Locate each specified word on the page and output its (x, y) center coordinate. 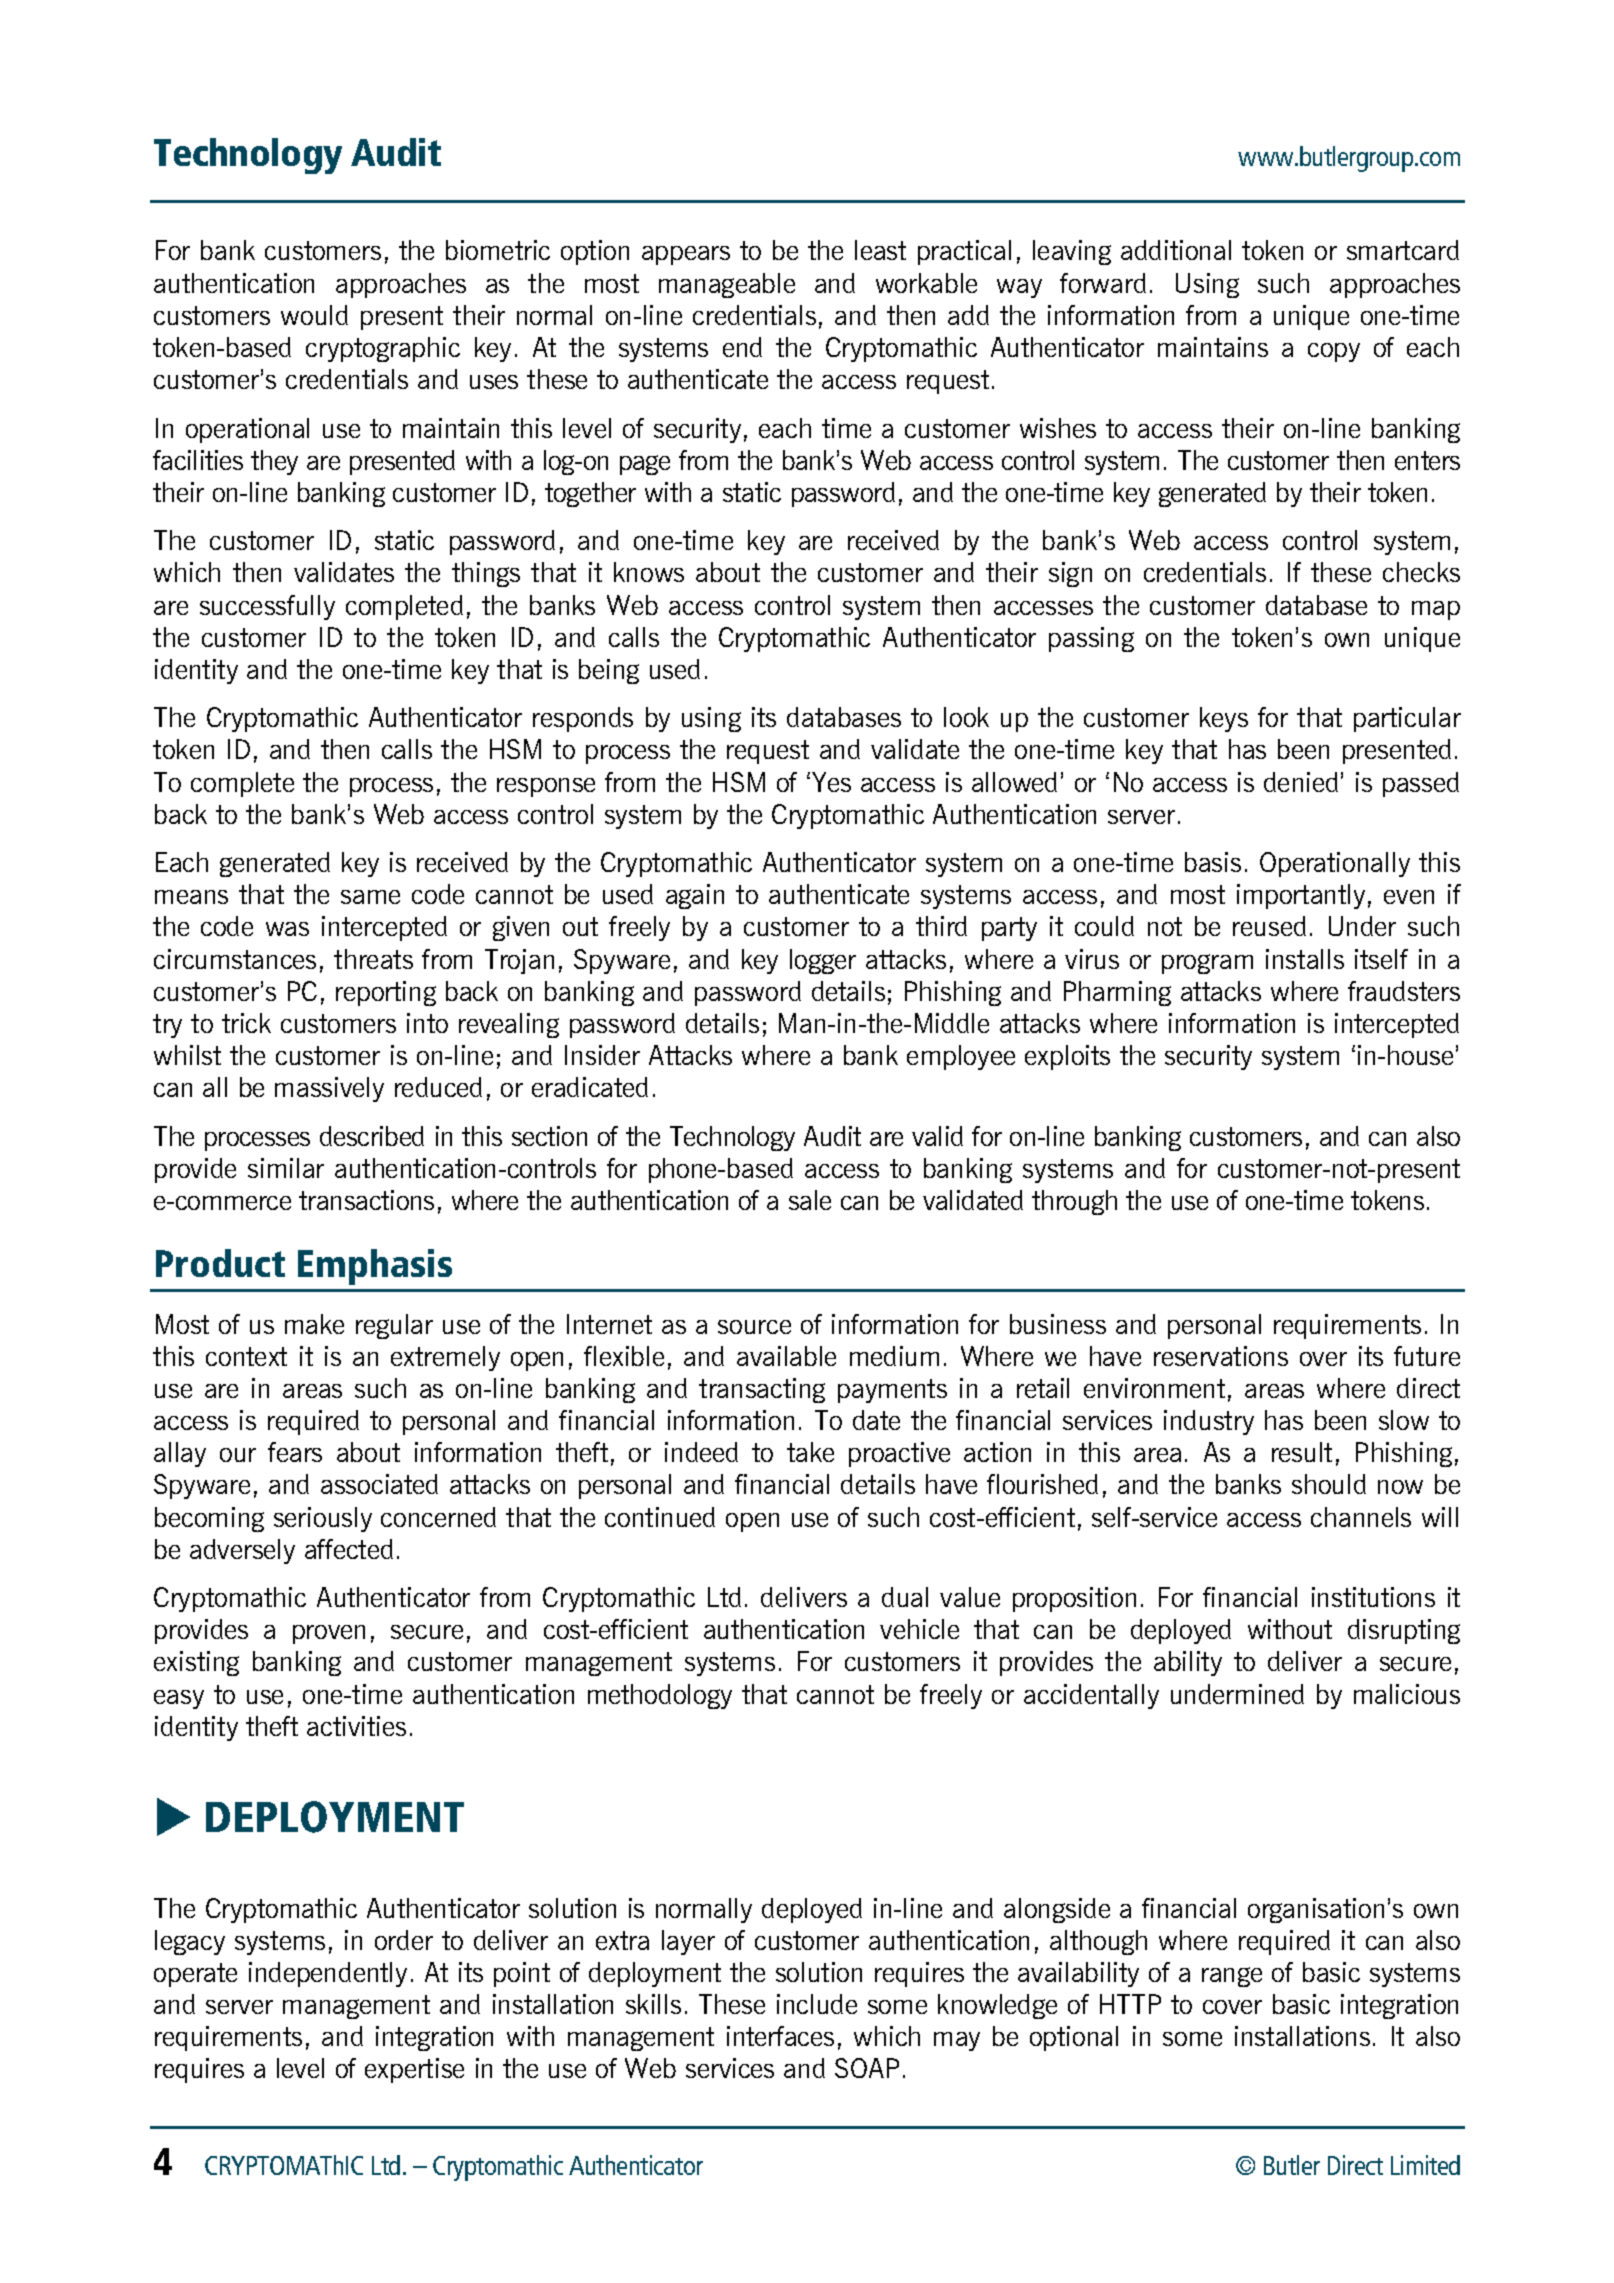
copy (1334, 352)
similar (286, 1168)
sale (810, 1200)
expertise (414, 2070)
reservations (1221, 1356)
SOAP (867, 2068)
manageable (727, 285)
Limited (1425, 2165)
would (314, 315)
